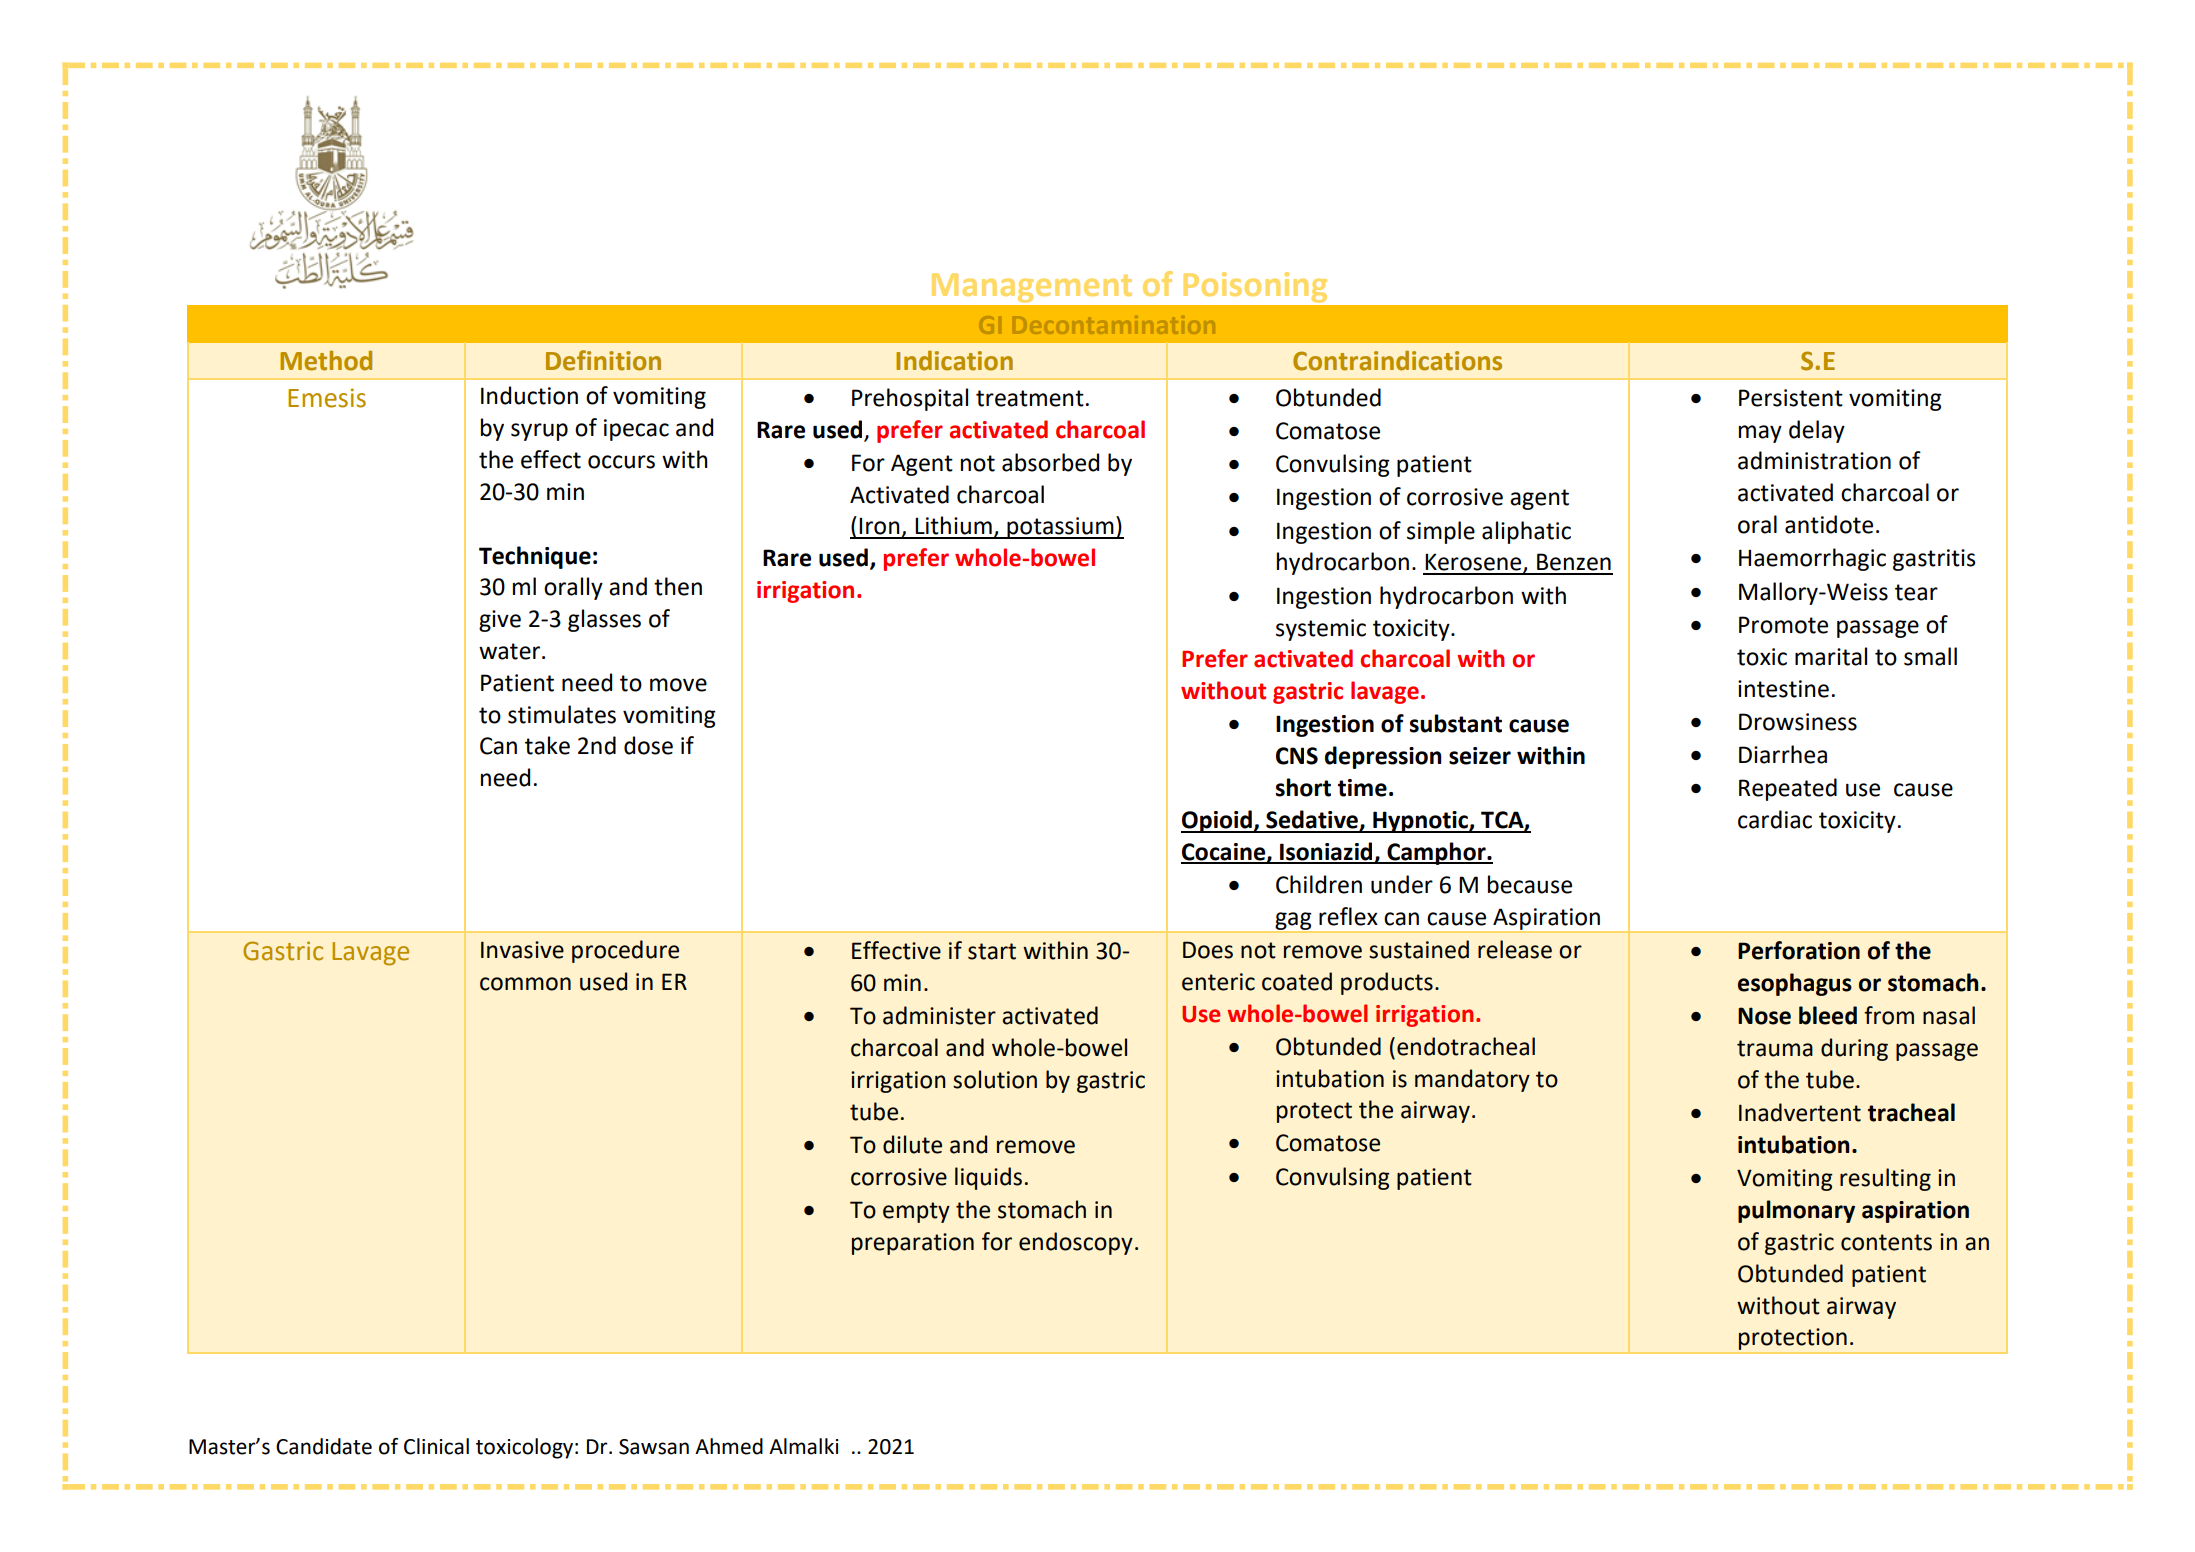  What do you see at coordinates (1791, 398) in the screenshot?
I see `Persistent` at bounding box center [1791, 398].
